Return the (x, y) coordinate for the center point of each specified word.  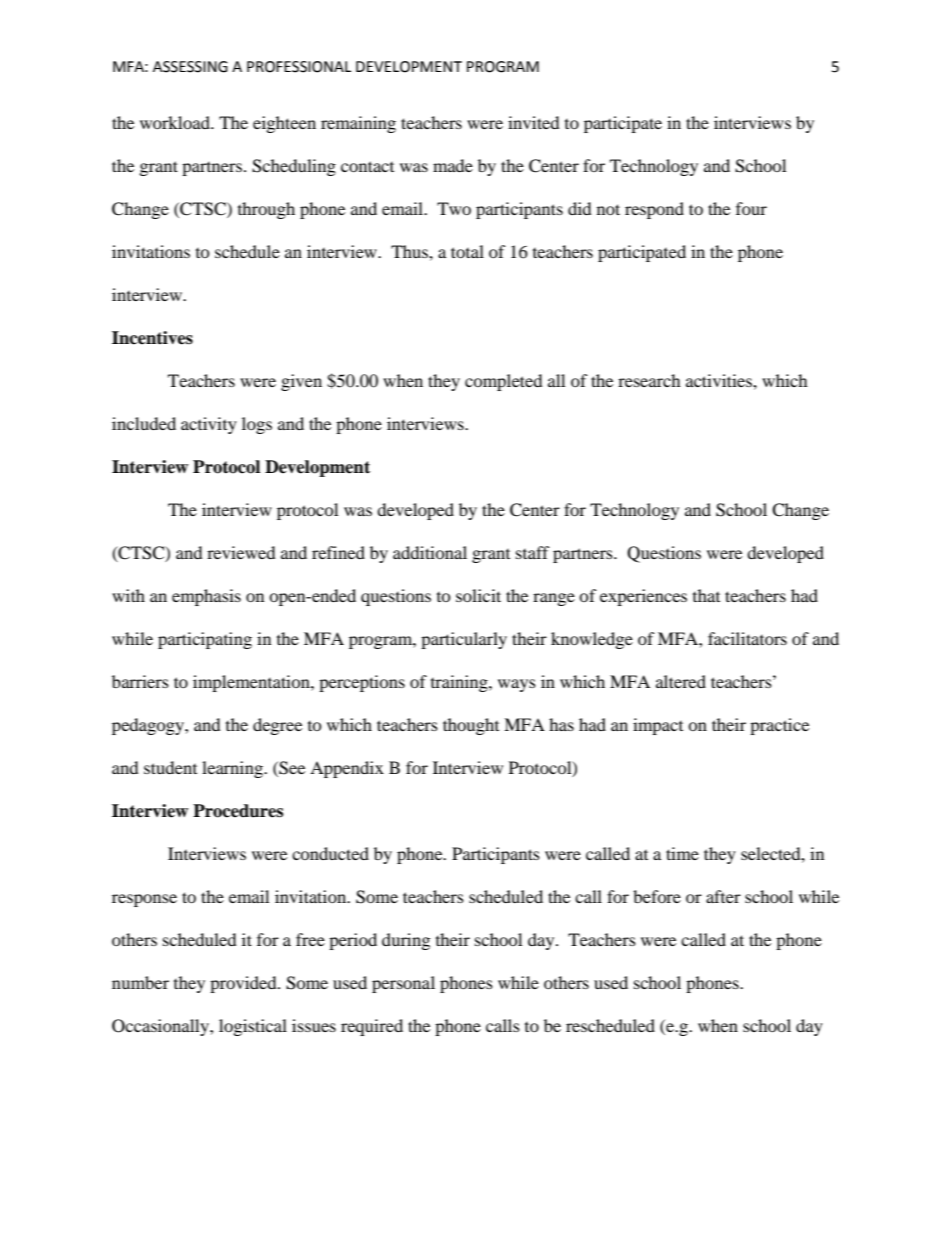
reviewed (241, 552)
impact (658, 726)
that (706, 595)
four (751, 208)
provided (244, 984)
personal (403, 984)
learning (233, 769)
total (467, 251)
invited (534, 122)
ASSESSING (190, 67)
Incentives (152, 338)
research (649, 380)
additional (430, 552)
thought (471, 726)
